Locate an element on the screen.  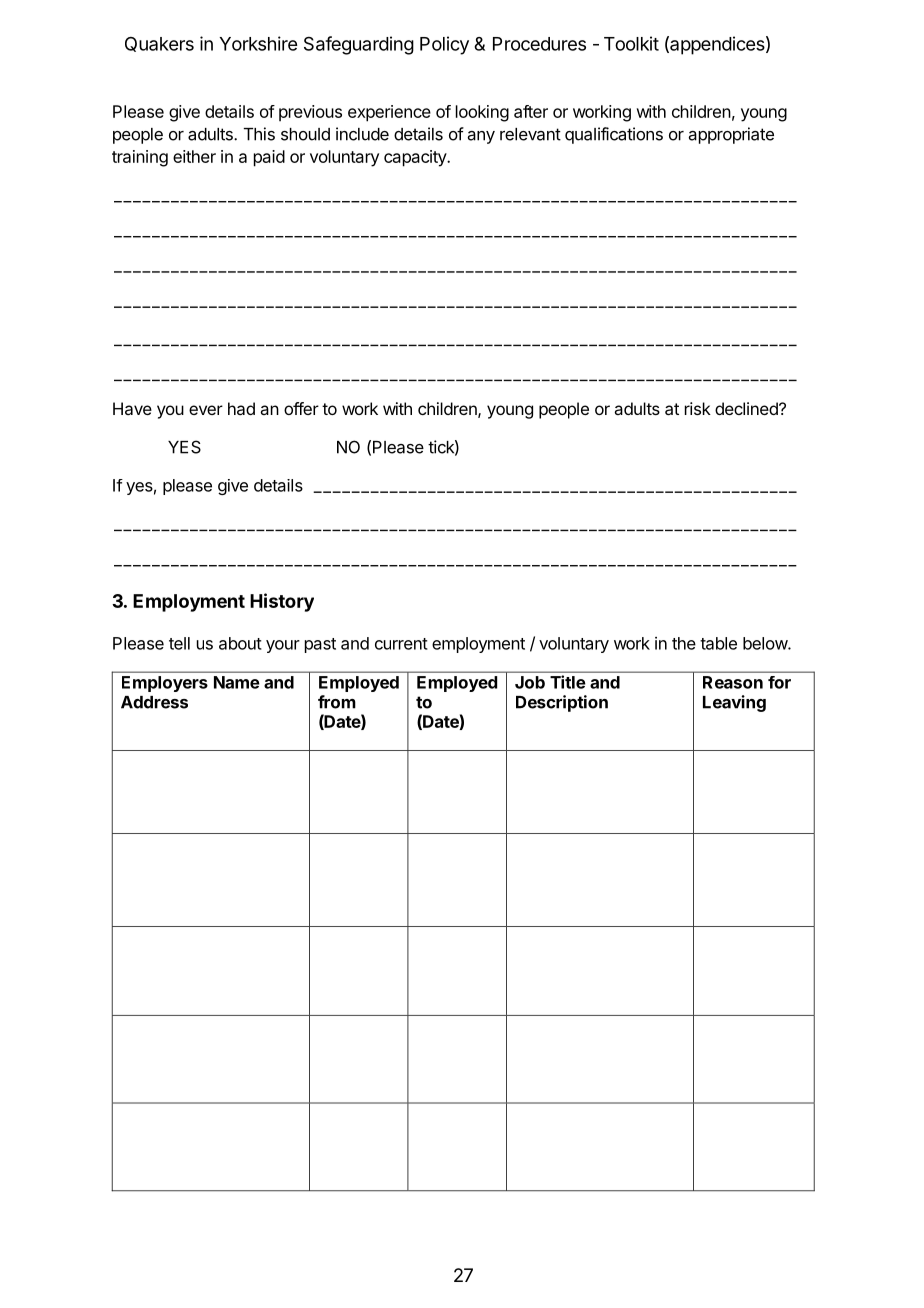
risk is located at coordinates (698, 408).
